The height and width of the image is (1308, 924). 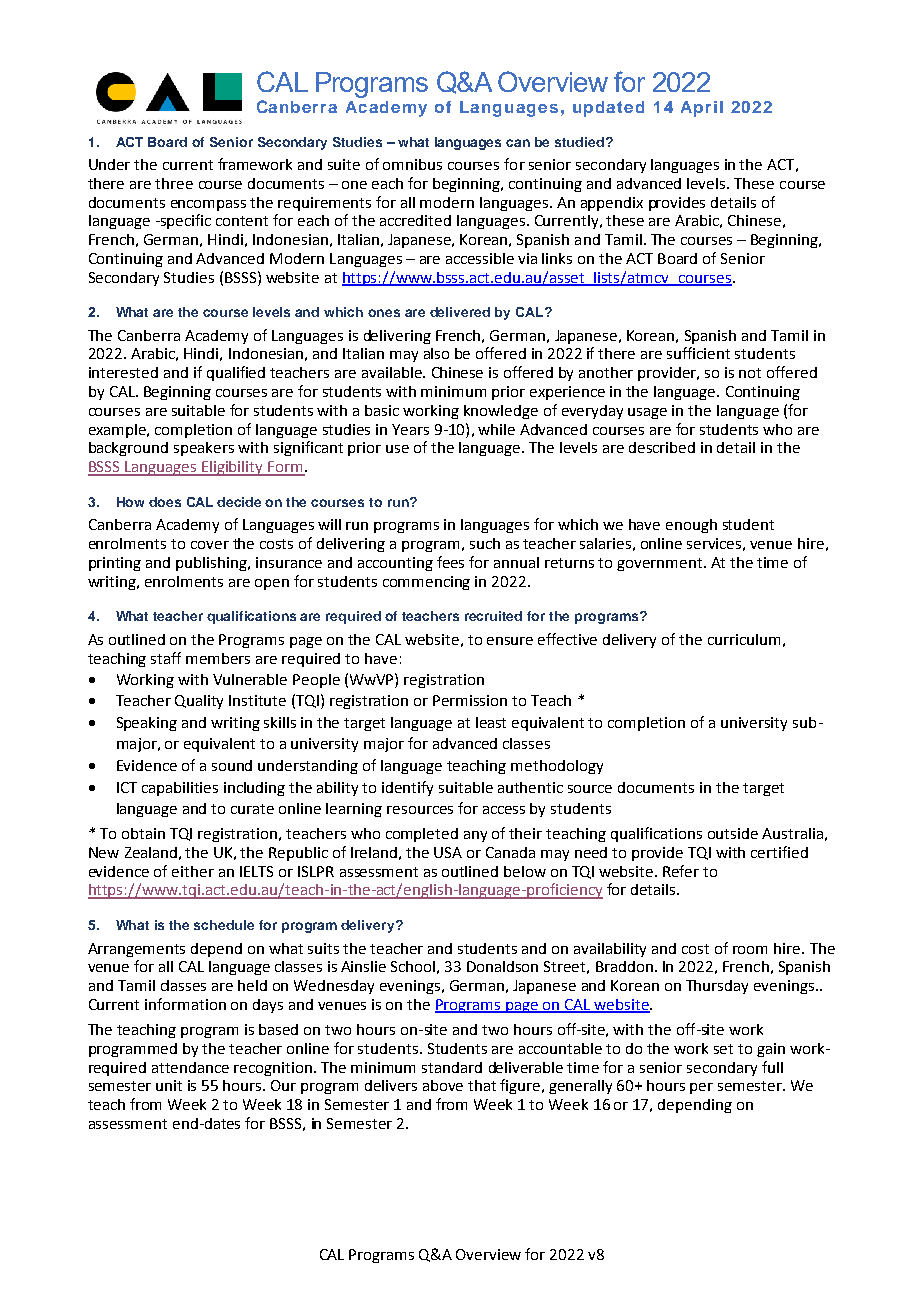 What do you see at coordinates (412, 164) in the image?
I see `omnibus` at bounding box center [412, 164].
